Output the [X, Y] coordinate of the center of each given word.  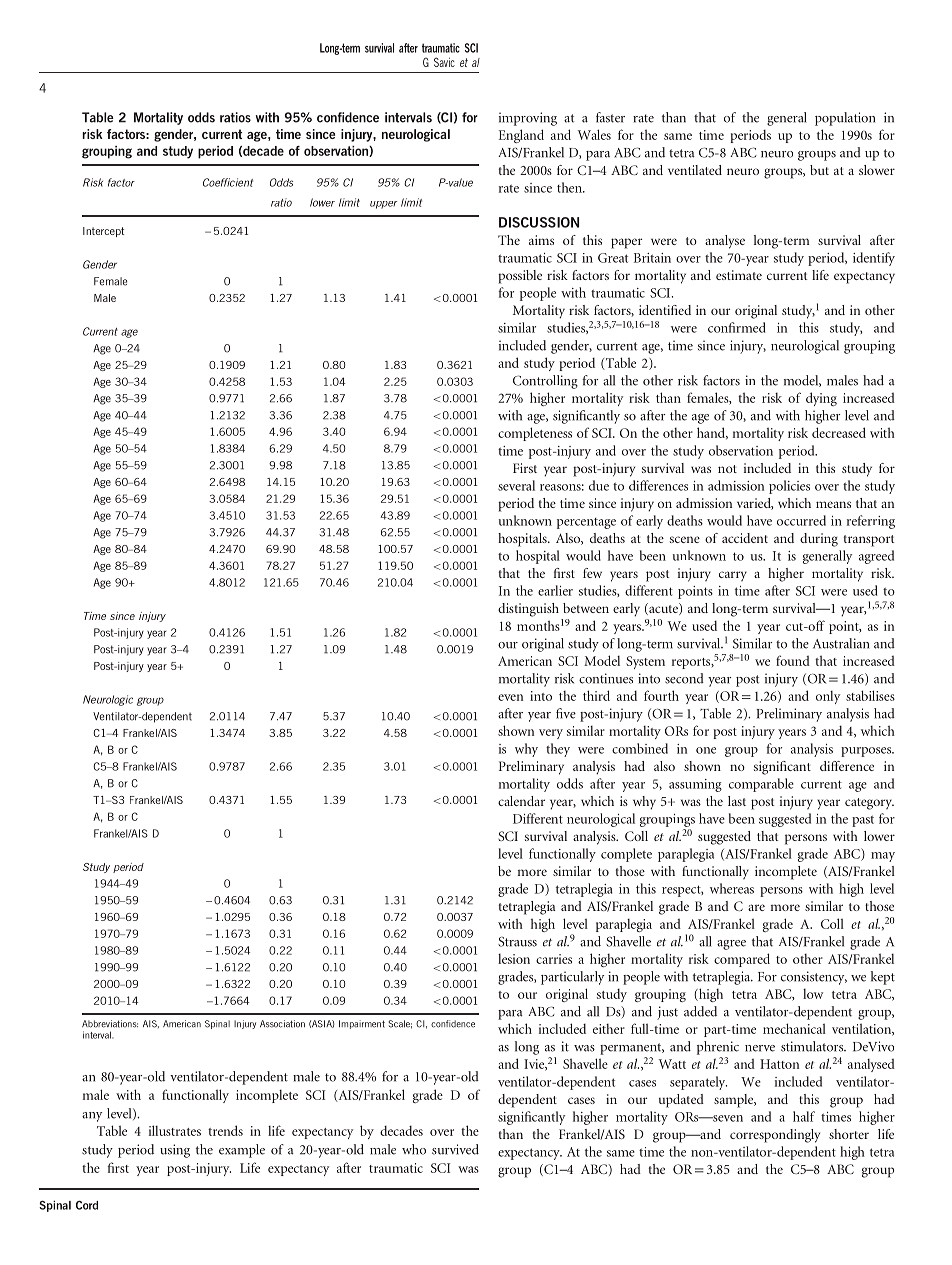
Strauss [517, 942]
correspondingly [775, 1136]
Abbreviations [110, 1024]
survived [455, 1149]
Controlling [545, 382]
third [596, 695]
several [516, 485]
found [793, 660]
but [819, 170]
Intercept [103, 232]
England [521, 136]
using [175, 1151]
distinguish [528, 610]
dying [821, 399]
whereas [732, 888]
